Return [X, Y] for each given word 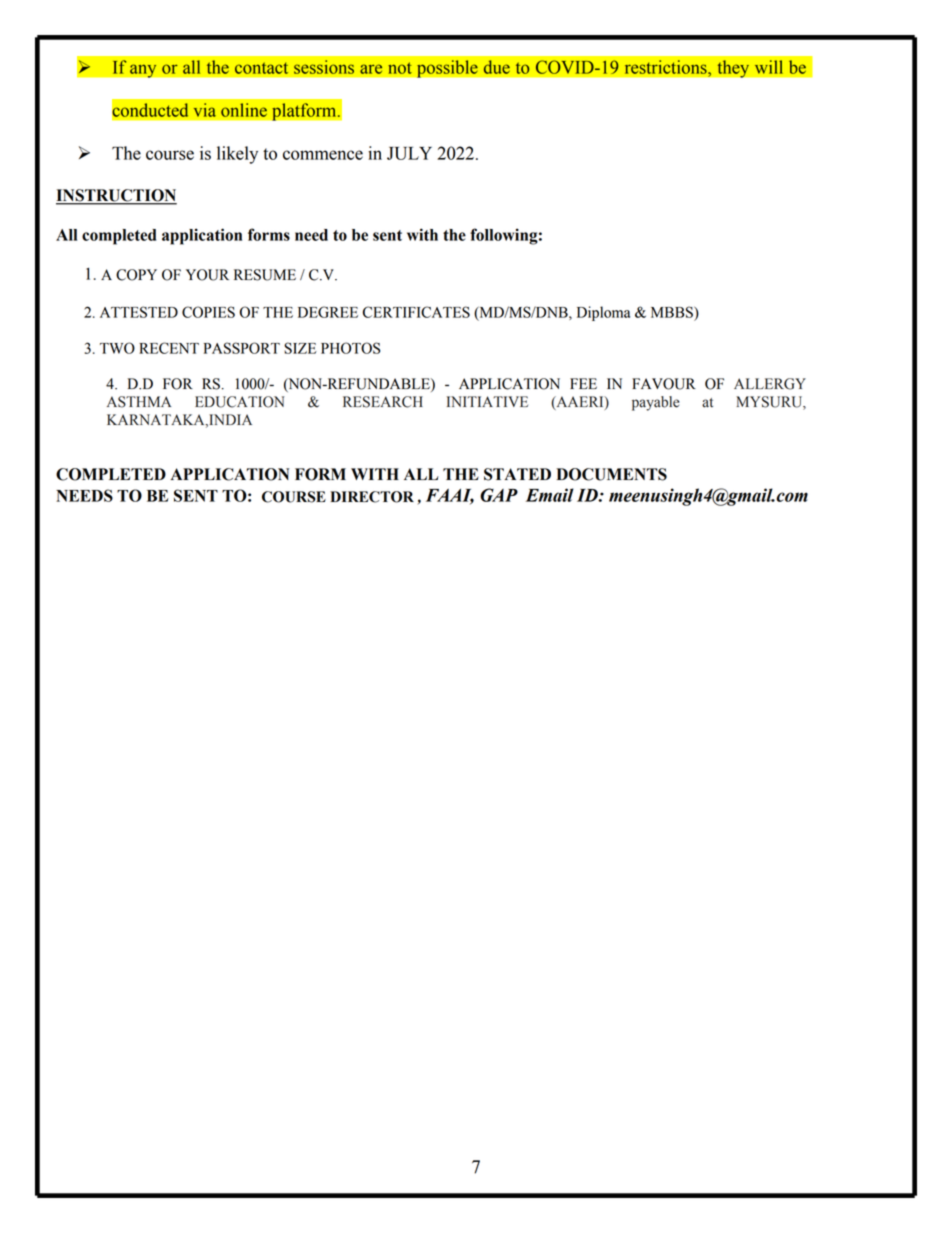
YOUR [207, 275]
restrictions [667, 67]
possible [447, 69]
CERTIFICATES [416, 312]
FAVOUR [664, 384]
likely [237, 155]
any [143, 71]
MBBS [673, 312]
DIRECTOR [372, 497]
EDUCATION [239, 402]
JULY [409, 153]
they [733, 69]
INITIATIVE [487, 401]
